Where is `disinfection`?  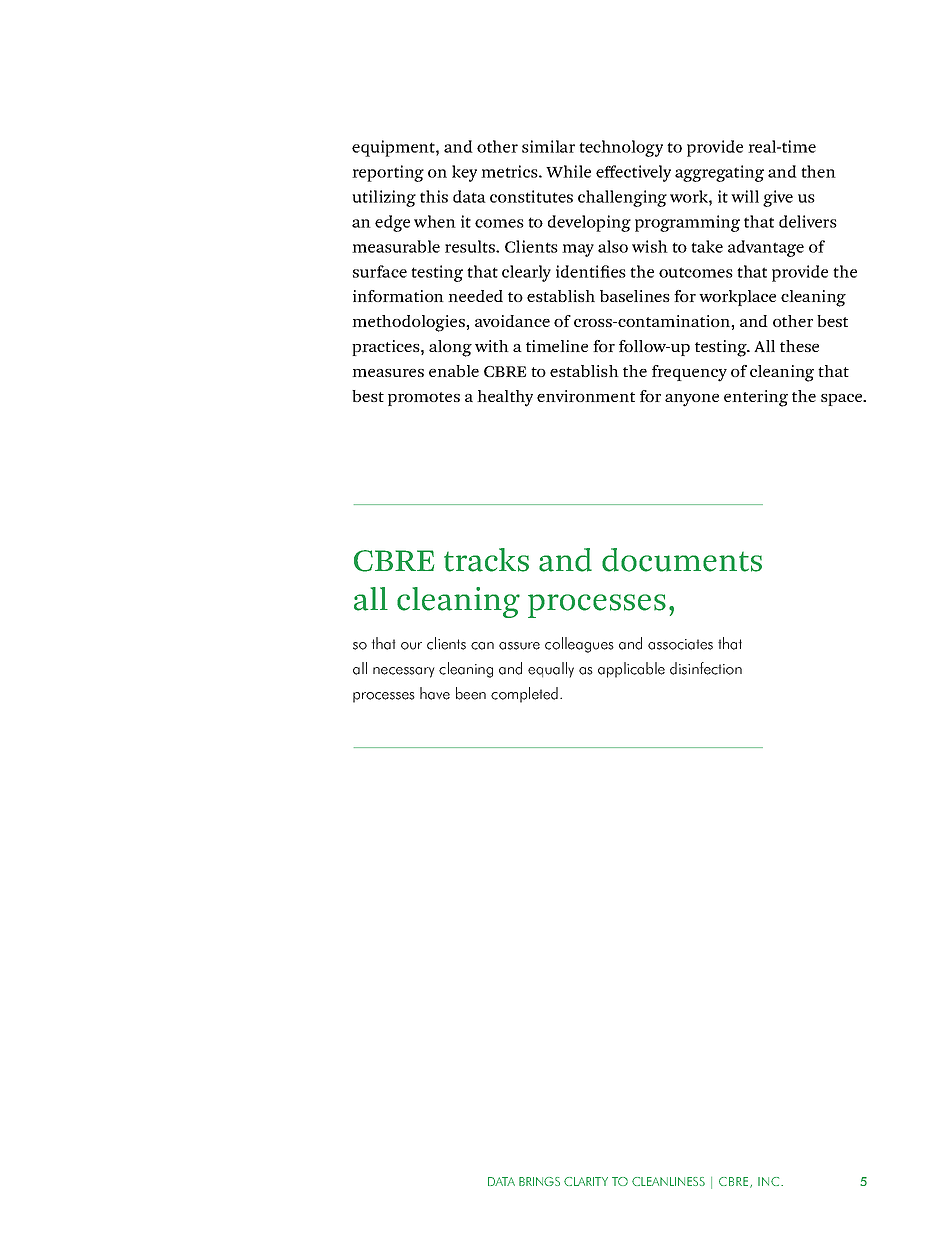
disinfection is located at coordinates (706, 668).
